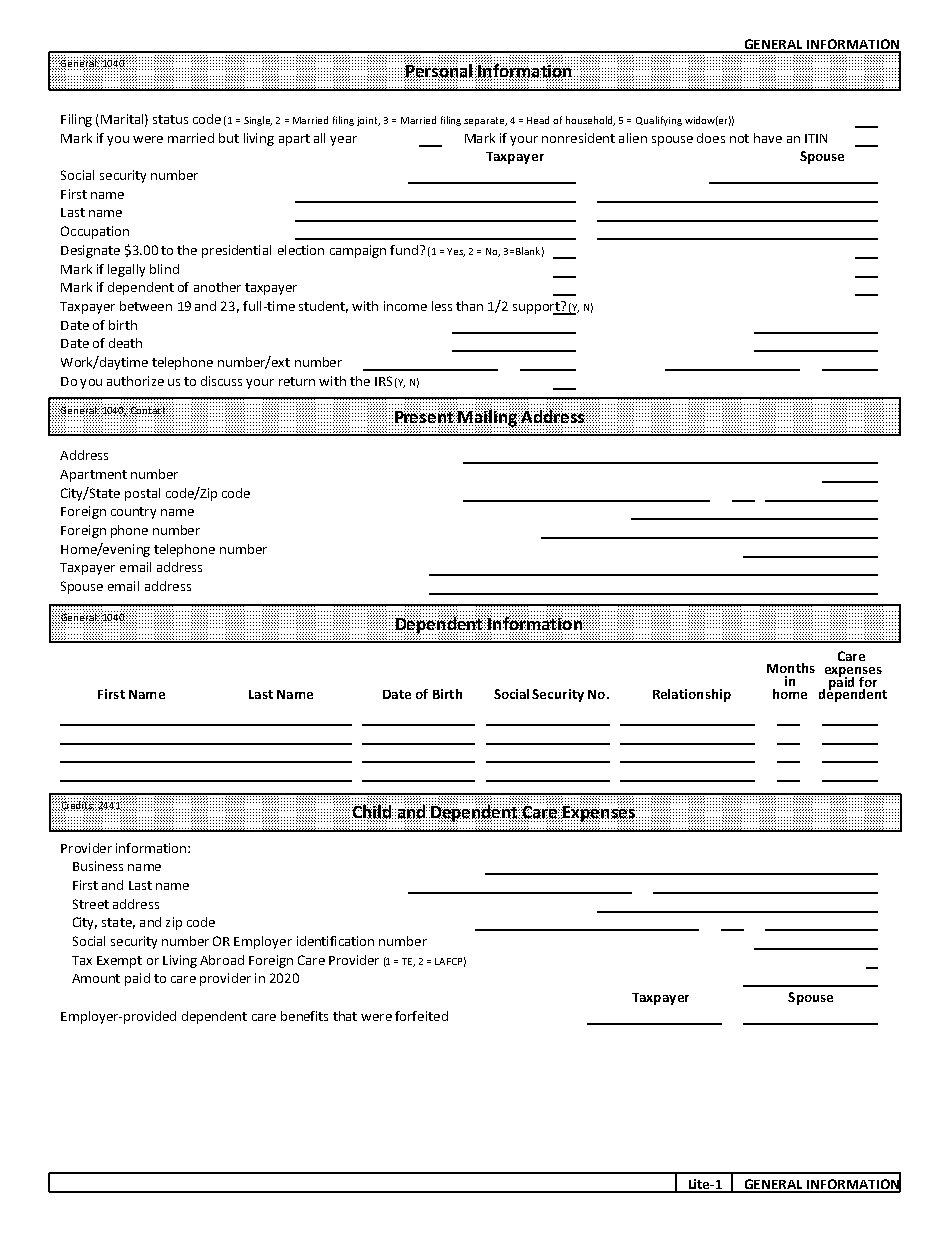 Image resolution: width=952 pixels, height=1233 pixels. Describe the element at coordinates (372, 812) in the document. I see `Child` at that location.
